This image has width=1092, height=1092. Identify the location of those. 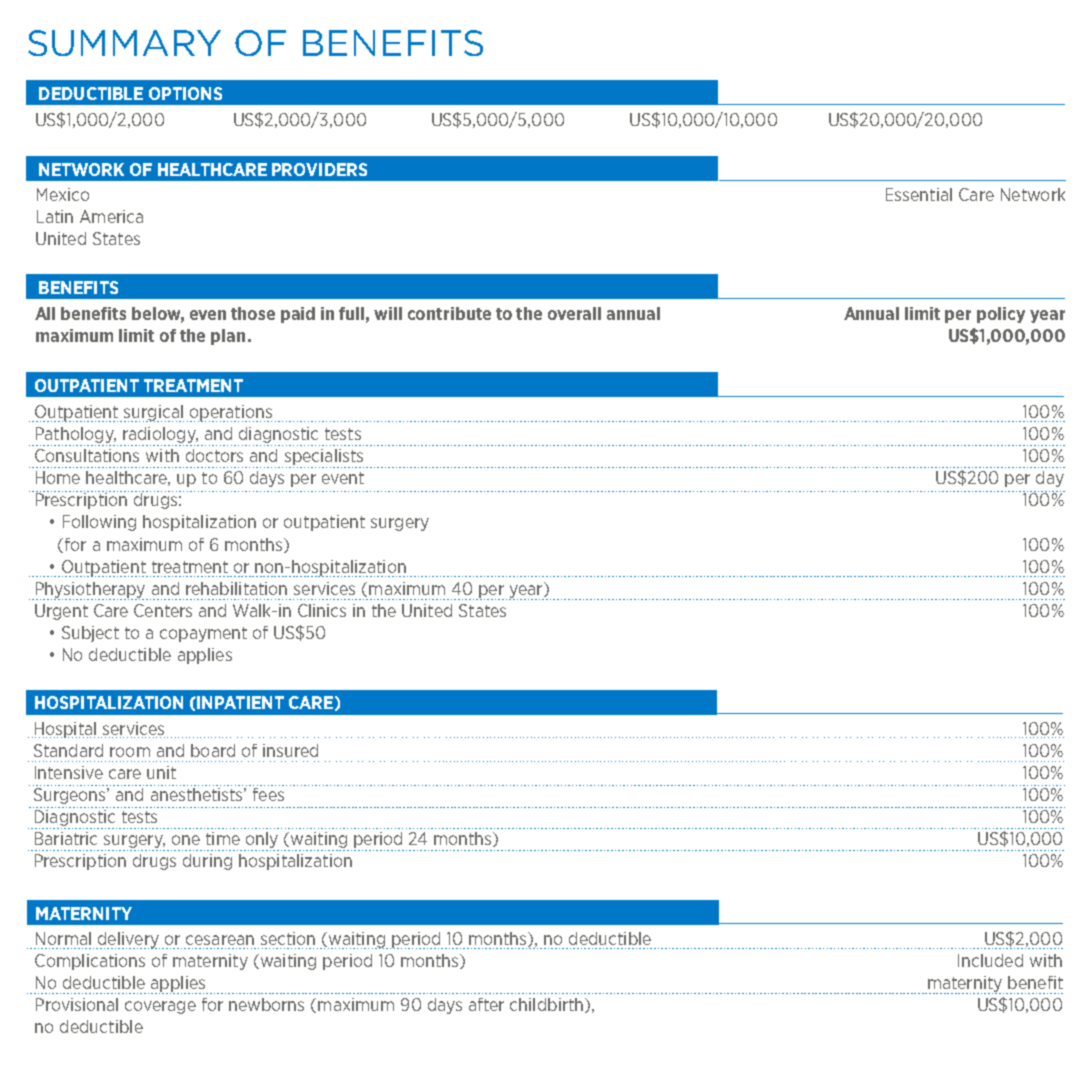
(253, 313).
